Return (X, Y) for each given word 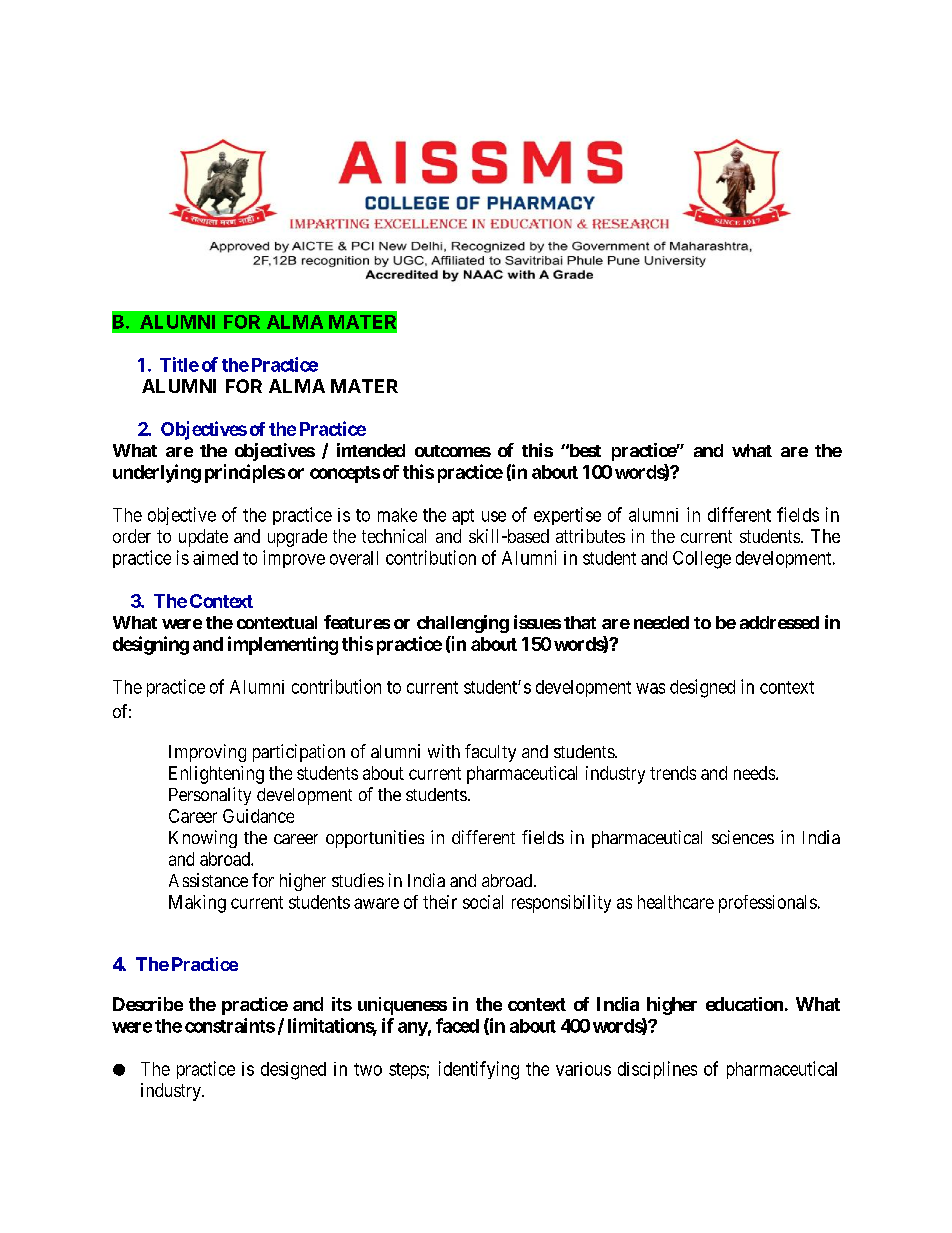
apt (463, 517)
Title (179, 364)
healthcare (676, 902)
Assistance (208, 880)
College (702, 560)
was (650, 688)
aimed (215, 558)
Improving (207, 753)
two (368, 1069)
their (440, 902)
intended (371, 450)
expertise (567, 516)
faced (457, 1025)
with (444, 751)
